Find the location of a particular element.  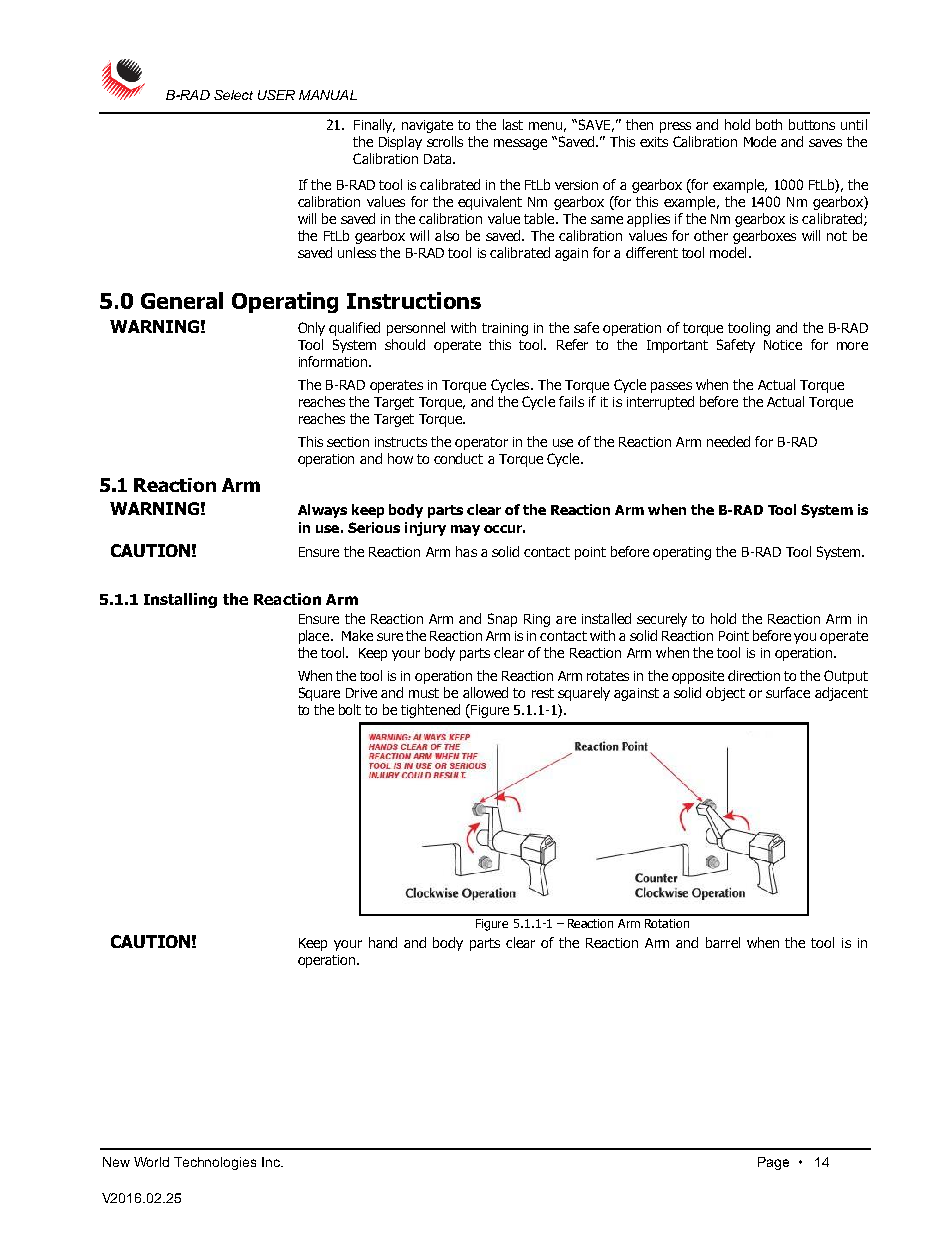

Select is located at coordinates (233, 95).
